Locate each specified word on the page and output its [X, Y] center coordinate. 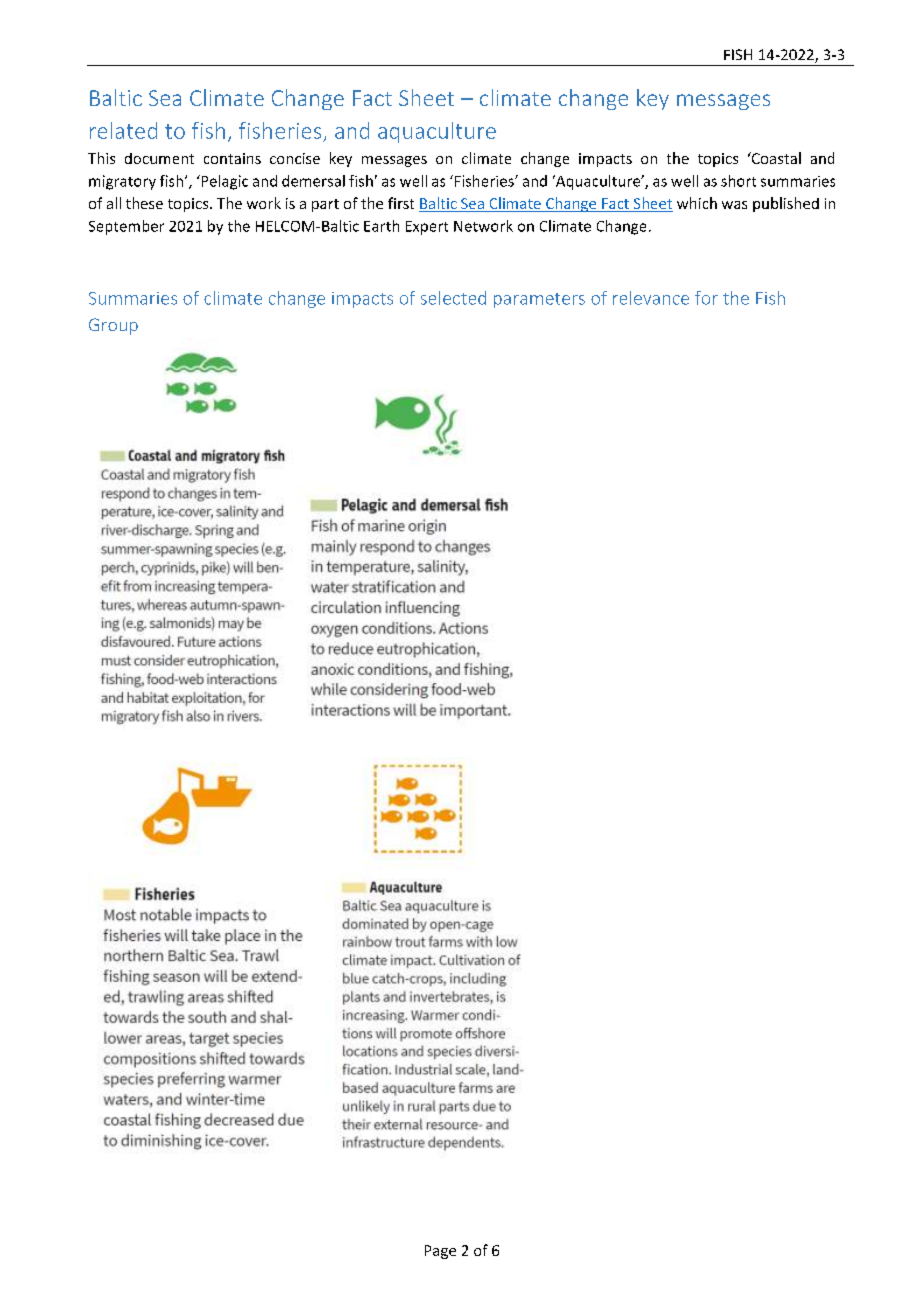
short [738, 181]
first [401, 203]
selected [453, 298]
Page [440, 1252]
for [706, 298]
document [159, 158]
